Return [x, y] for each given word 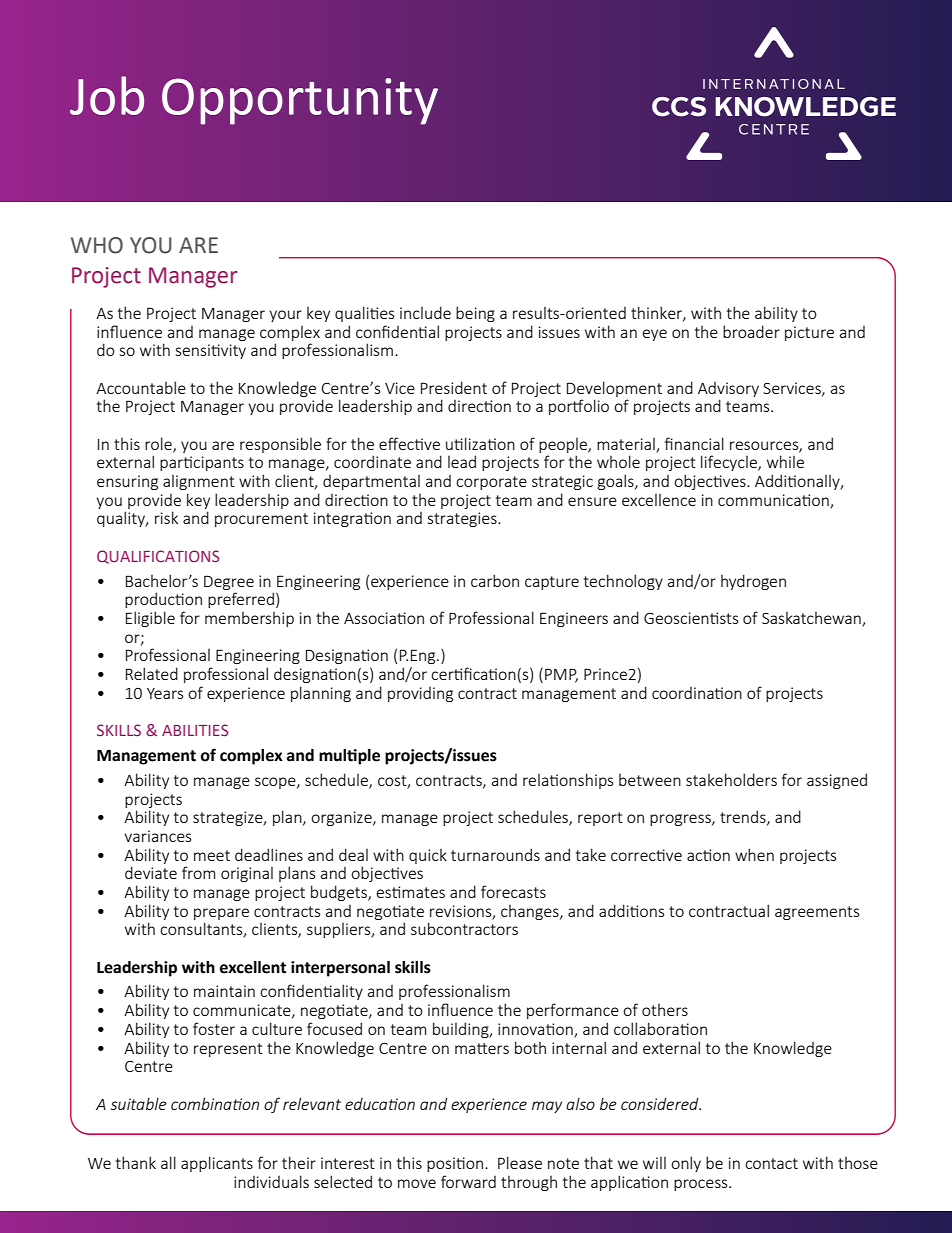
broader [751, 331]
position [455, 1164]
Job [107, 95]
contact [771, 1163]
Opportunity [300, 101]
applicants [217, 1164]
